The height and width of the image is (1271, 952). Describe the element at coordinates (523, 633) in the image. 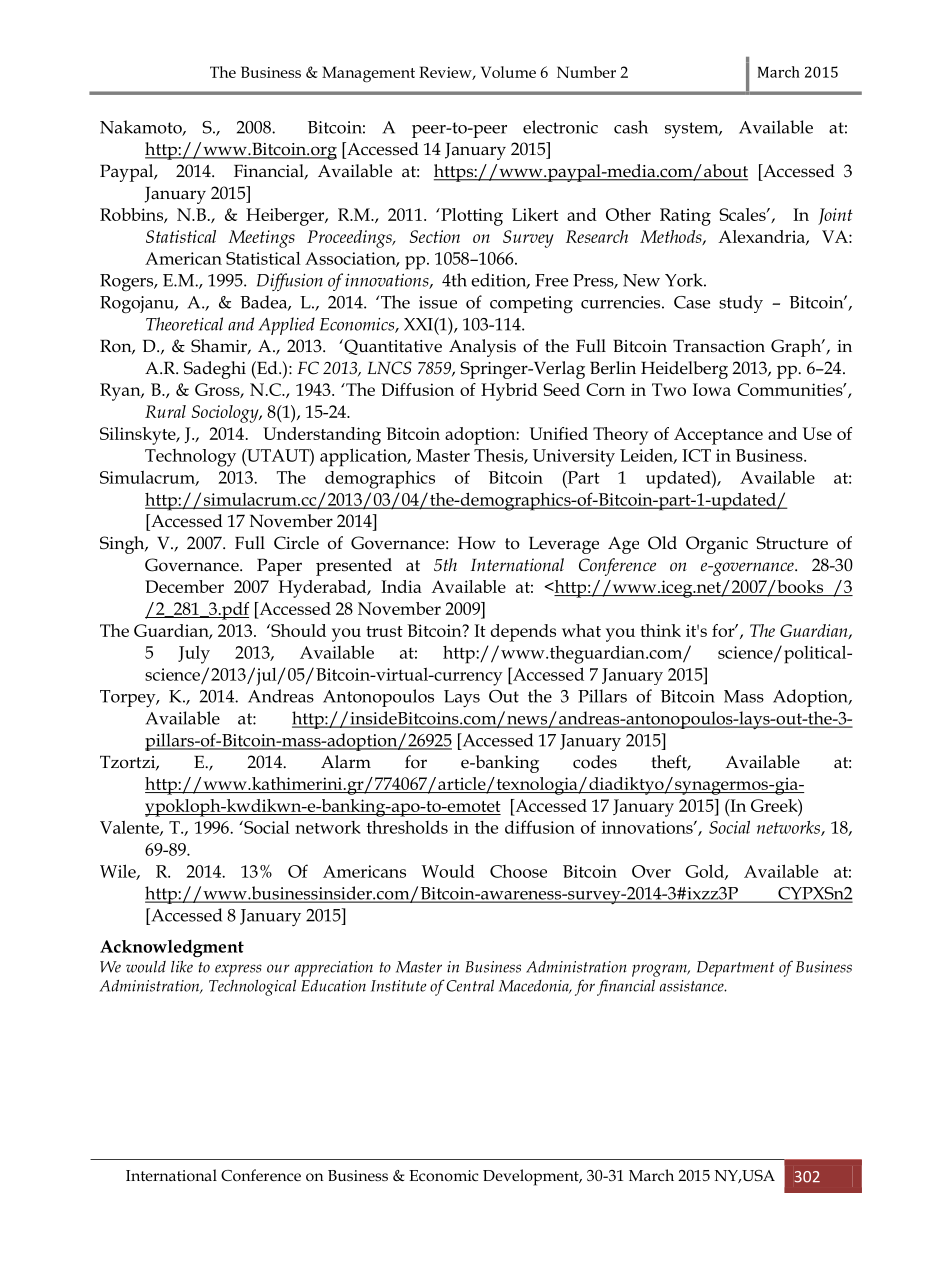

I see `depends` at that location.
